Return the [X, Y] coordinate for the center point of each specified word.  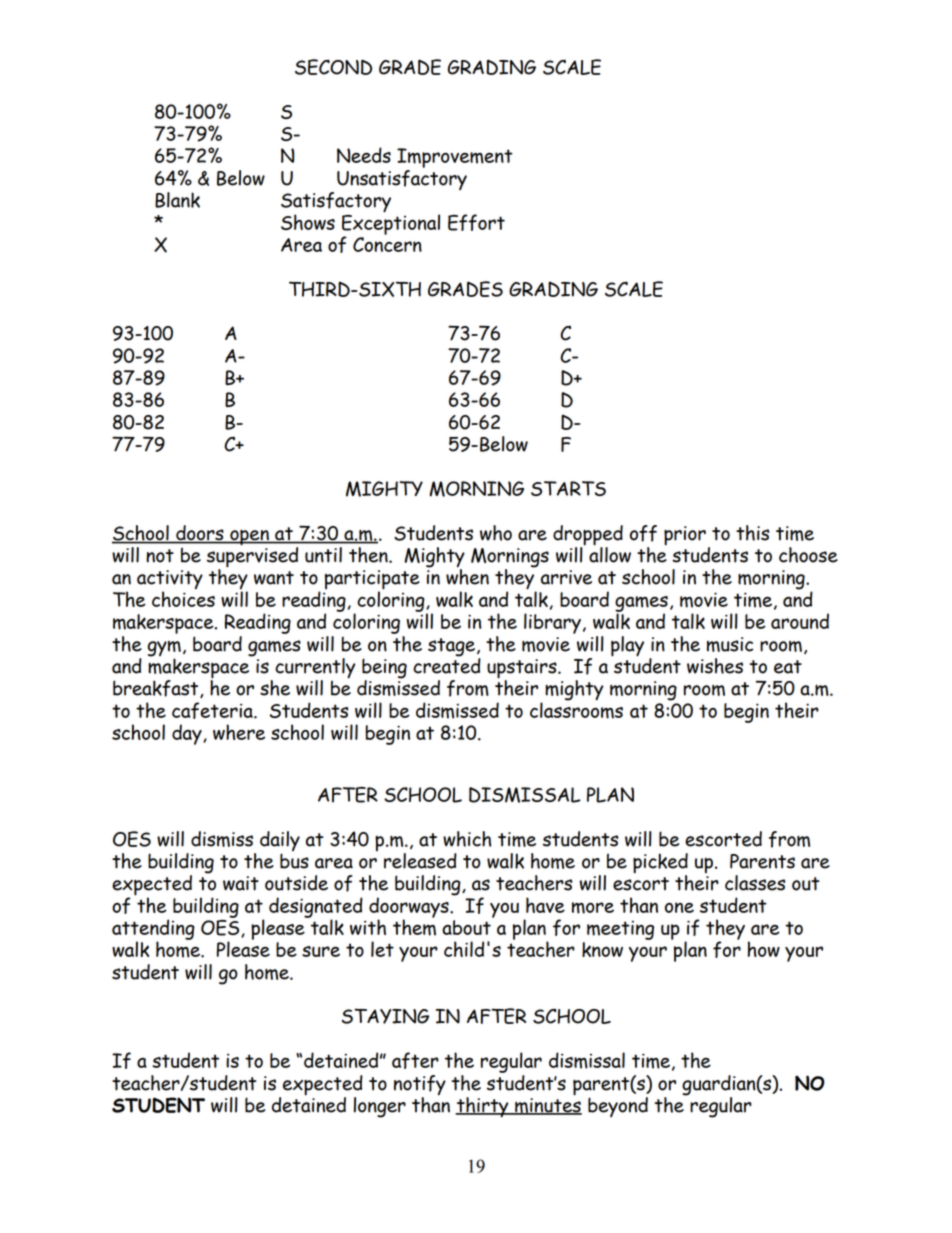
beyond [618, 1107]
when [467, 576]
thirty [483, 1107]
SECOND [333, 67]
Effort [476, 222]
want [274, 578]
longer [380, 1107]
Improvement [455, 158]
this [752, 533]
